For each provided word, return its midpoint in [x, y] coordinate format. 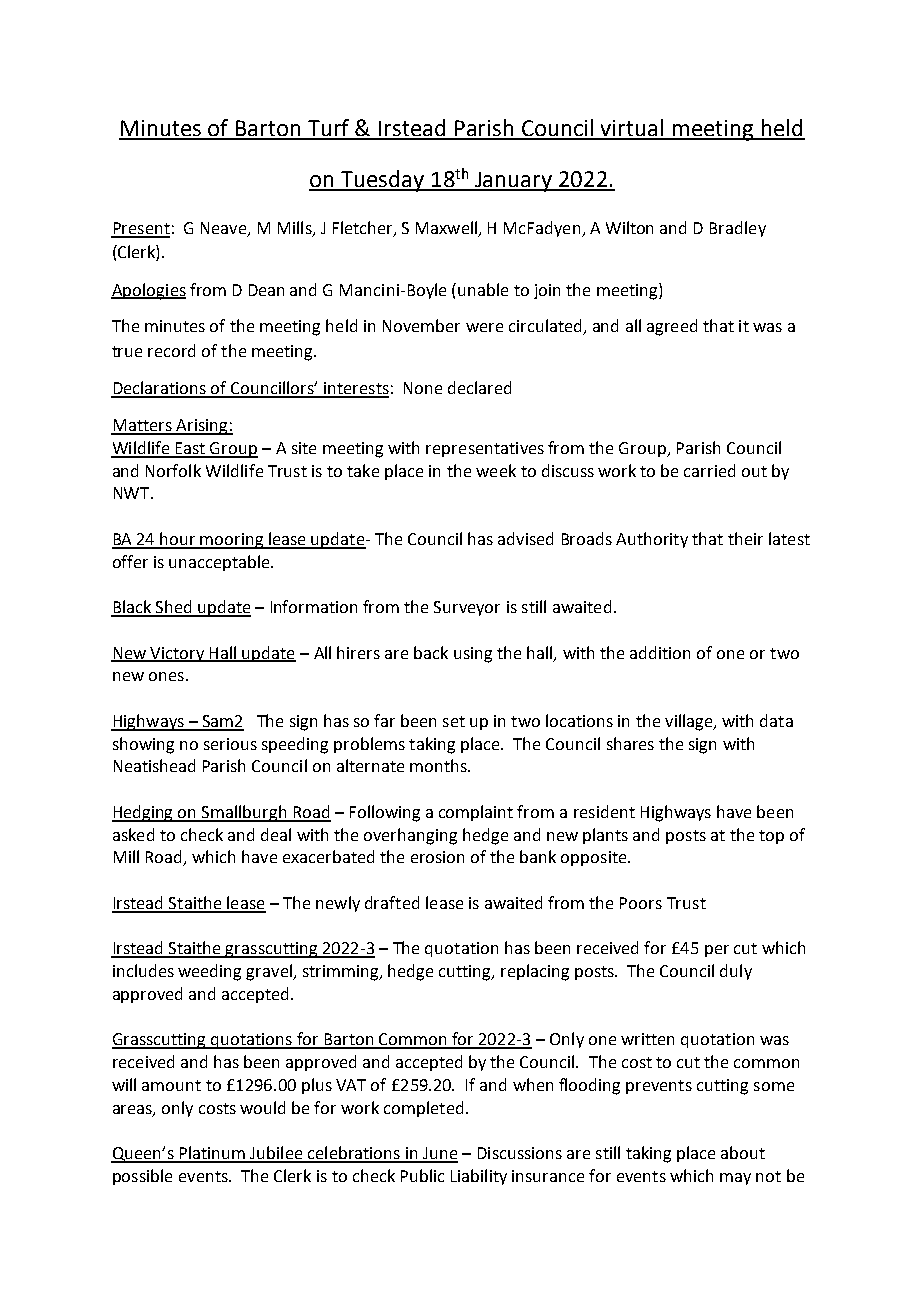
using [473, 655]
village [690, 722]
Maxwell [448, 228]
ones [166, 676]
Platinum [213, 1154]
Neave [225, 229]
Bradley [738, 229]
